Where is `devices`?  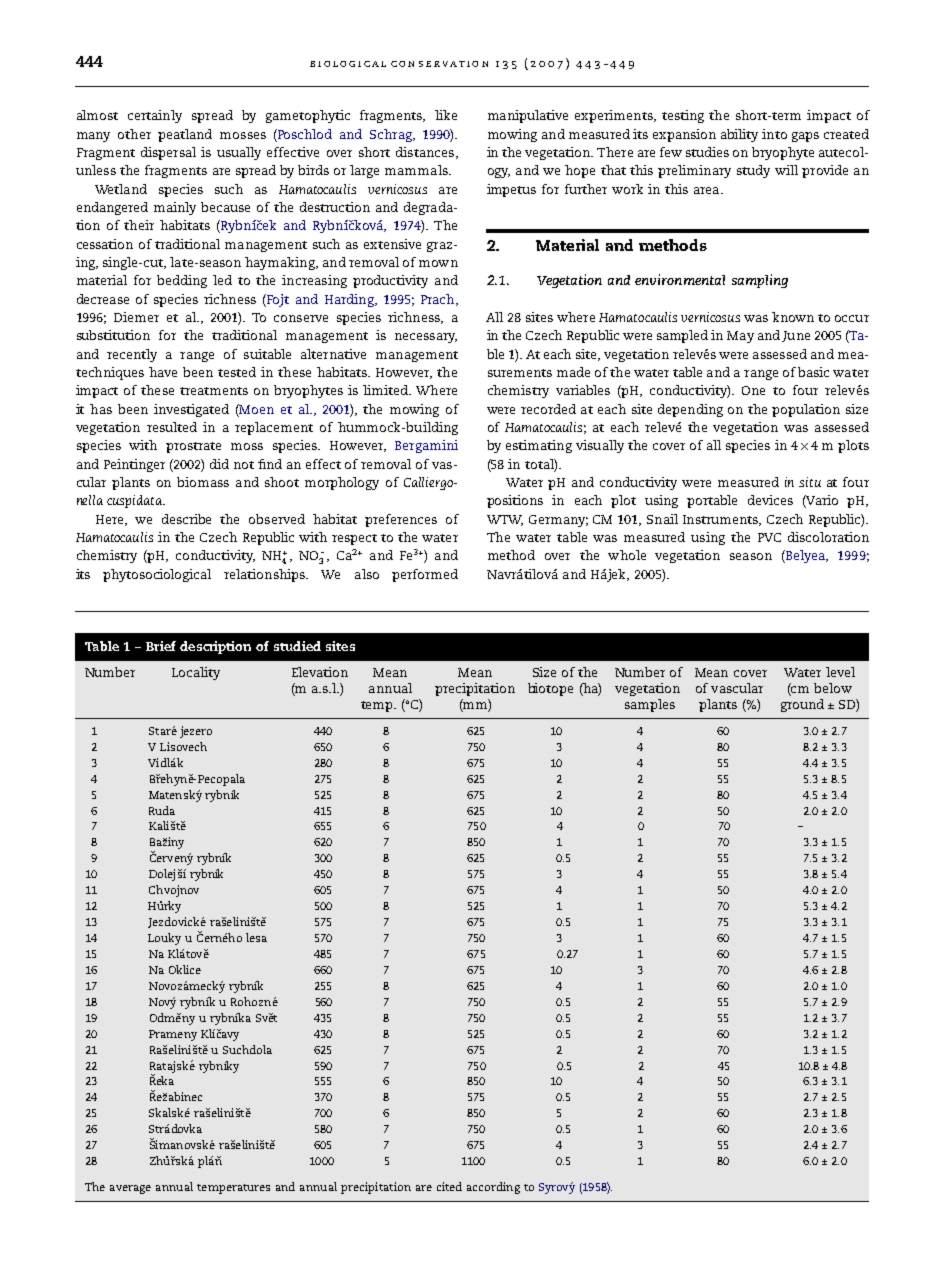
devices is located at coordinates (770, 500).
